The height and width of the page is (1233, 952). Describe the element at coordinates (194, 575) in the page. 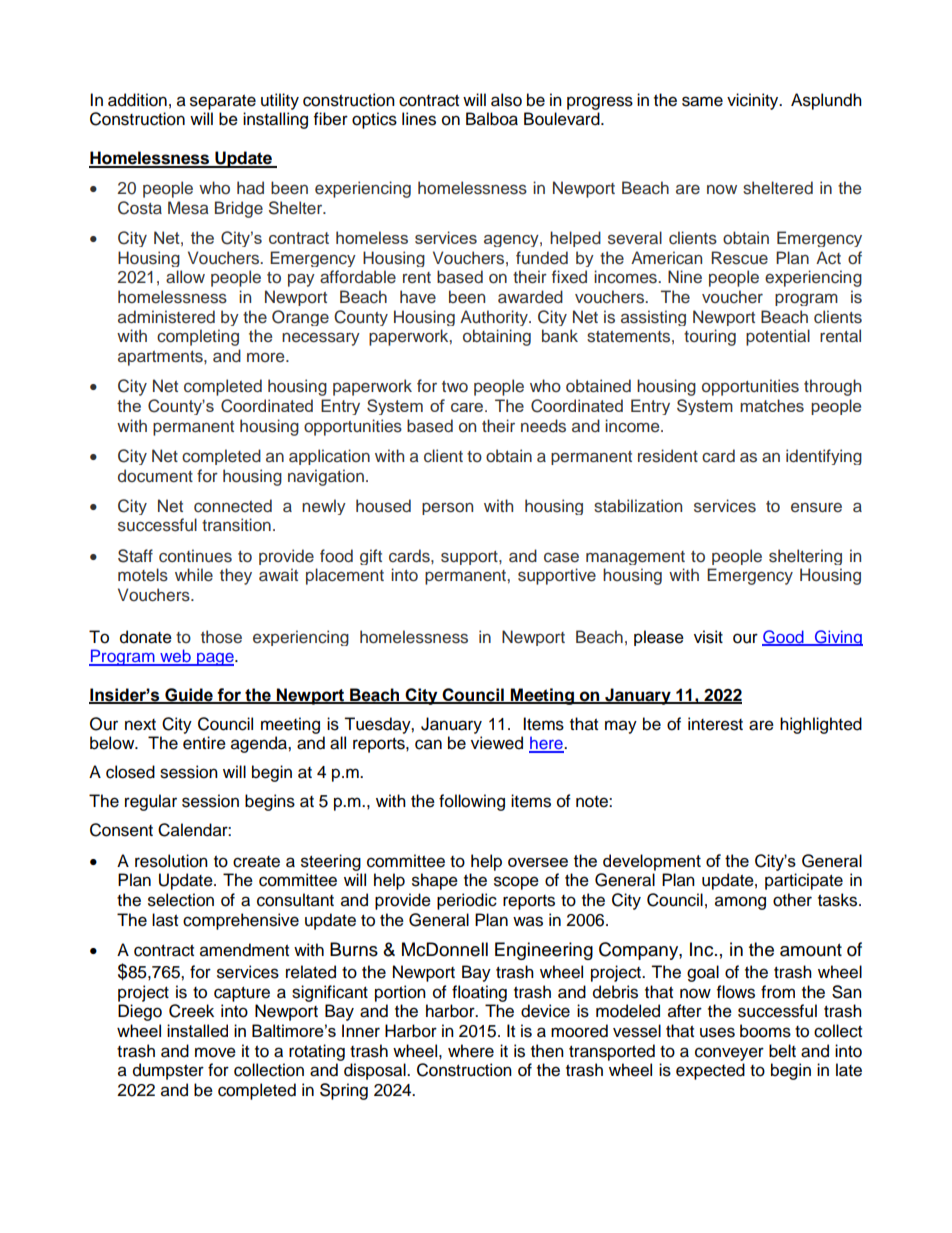

I see `while` at that location.
